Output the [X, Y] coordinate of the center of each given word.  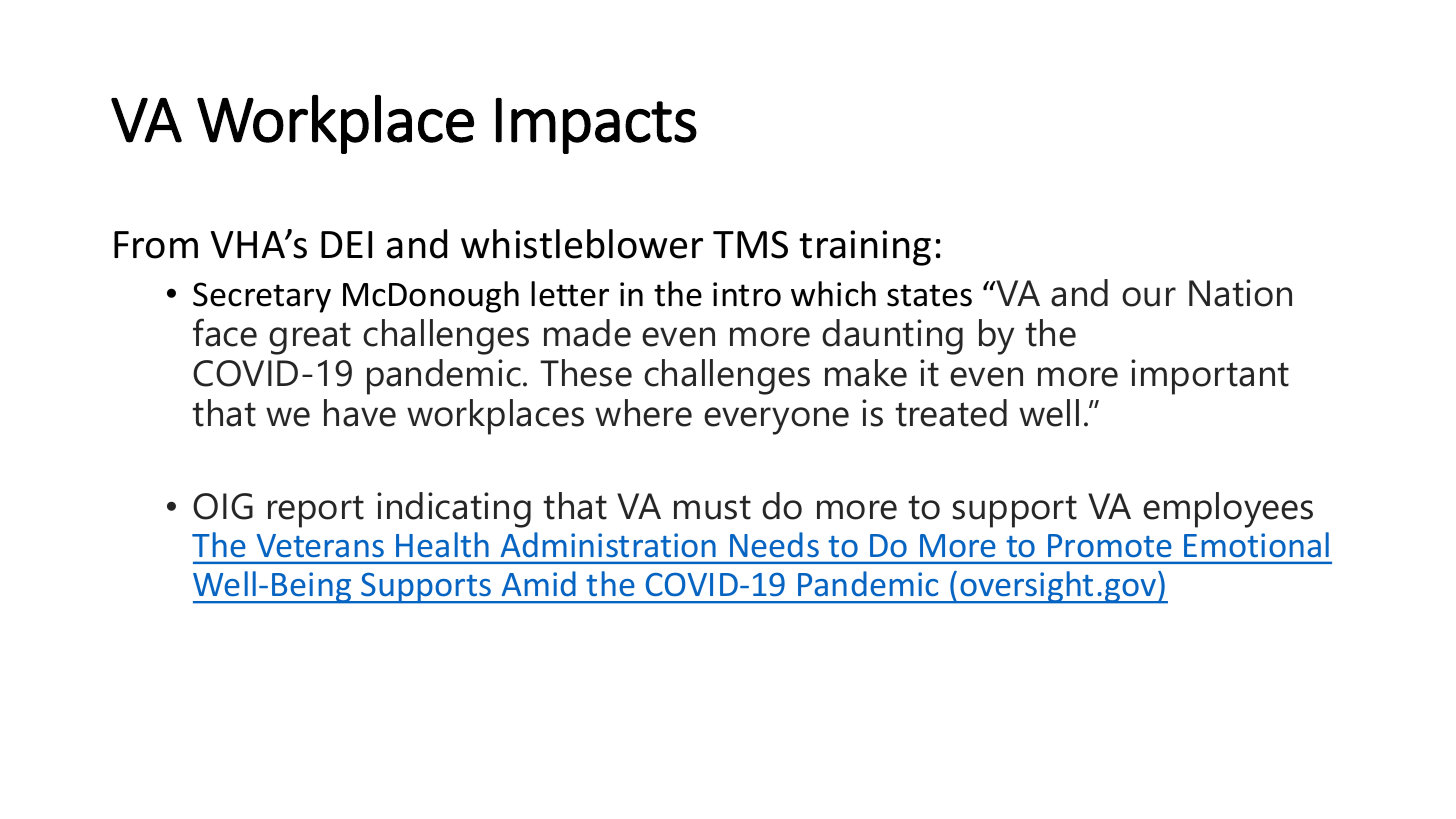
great [310, 338]
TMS [750, 244]
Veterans [320, 546]
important [1210, 377]
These [586, 373]
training [865, 248]
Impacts [596, 126]
